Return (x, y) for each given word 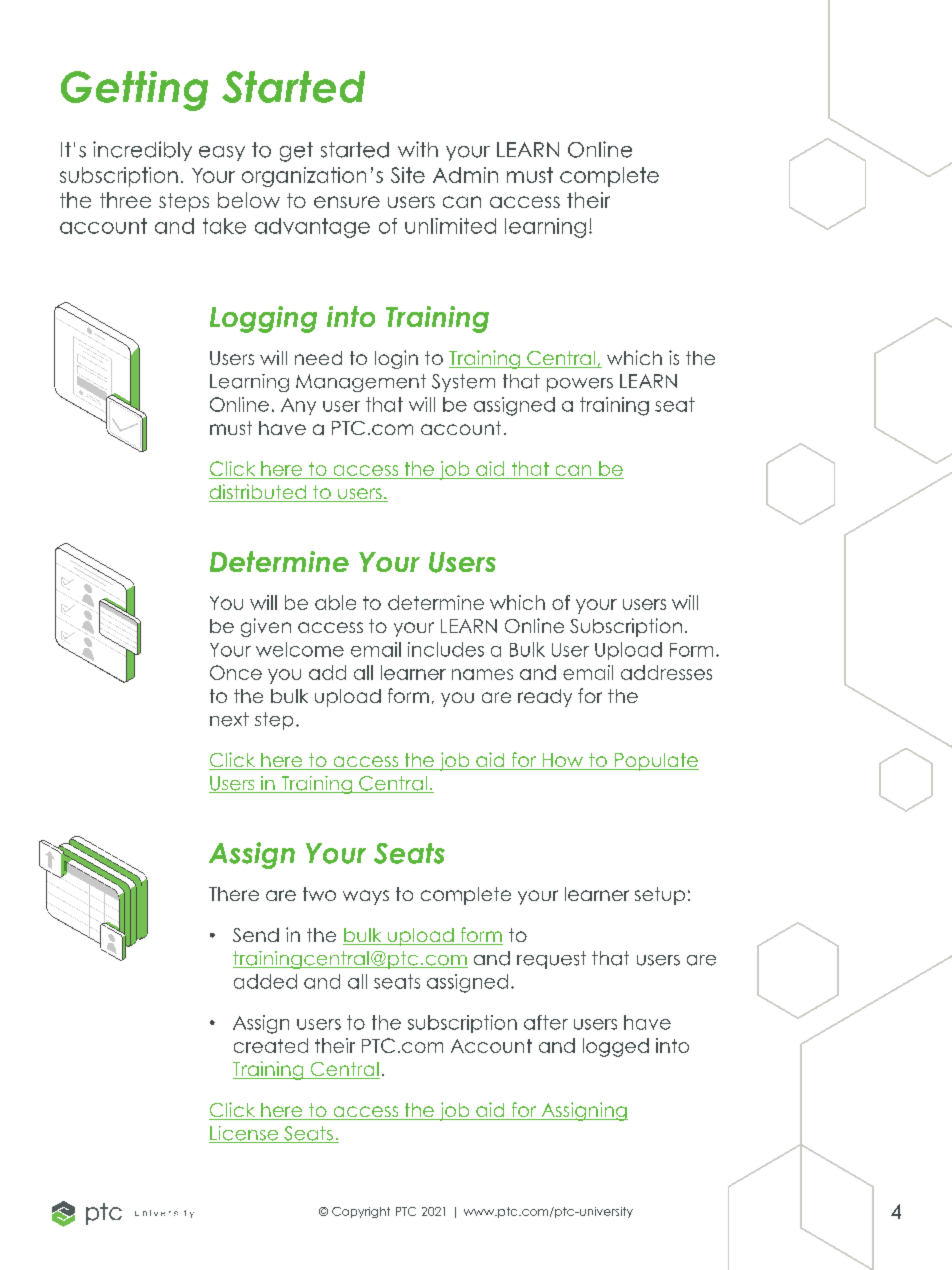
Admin (465, 175)
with (418, 149)
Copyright (361, 1212)
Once (236, 672)
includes (446, 649)
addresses (666, 672)
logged (616, 1047)
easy (222, 153)
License (245, 1134)
